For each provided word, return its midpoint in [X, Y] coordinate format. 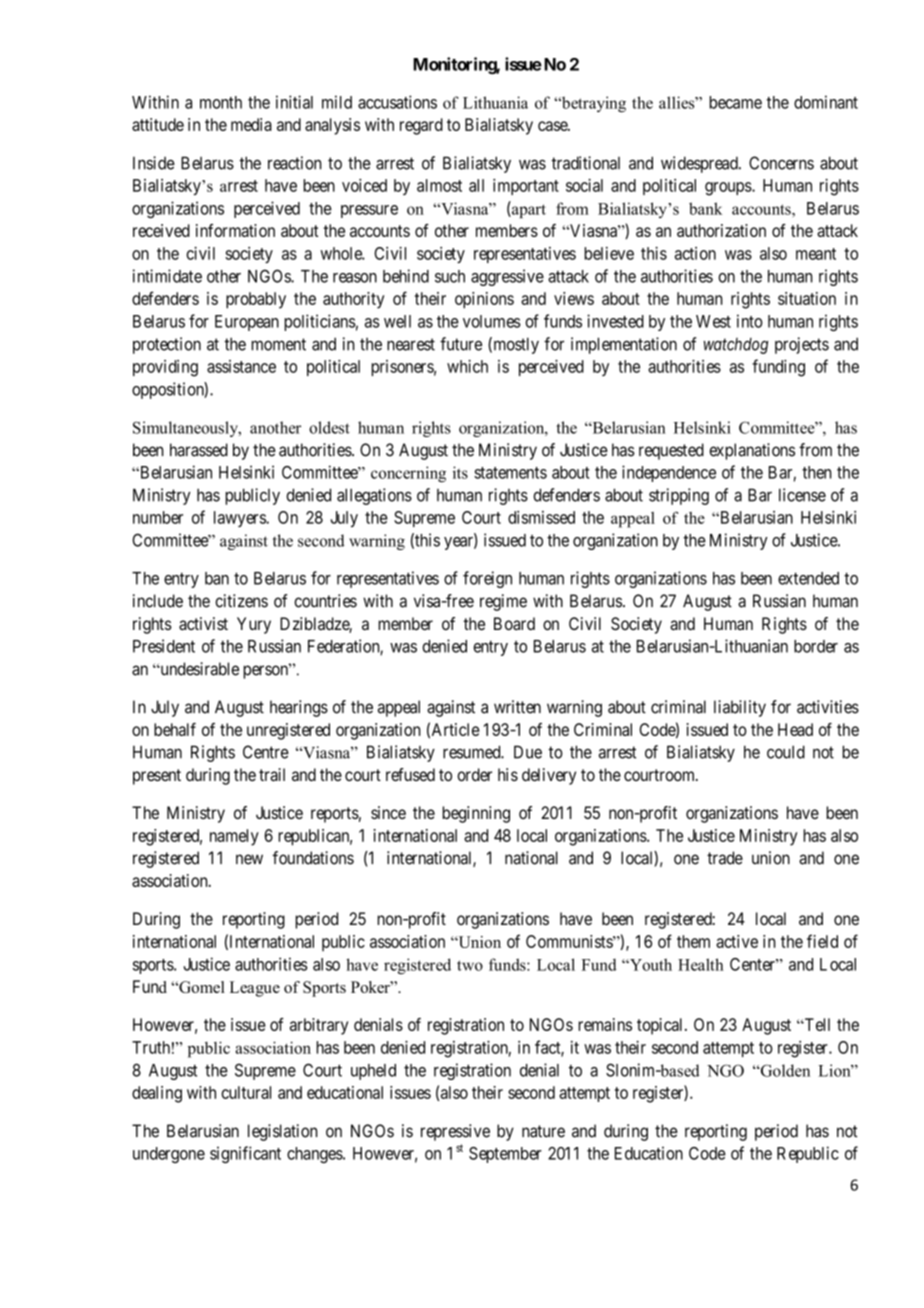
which [467, 366]
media [251, 124]
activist [203, 623]
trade [725, 858]
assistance [241, 366]
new [249, 859]
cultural [246, 1092]
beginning [476, 814]
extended [808, 578]
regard [421, 126]
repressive [455, 1132]
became [735, 102]
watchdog [736, 346]
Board [514, 623]
